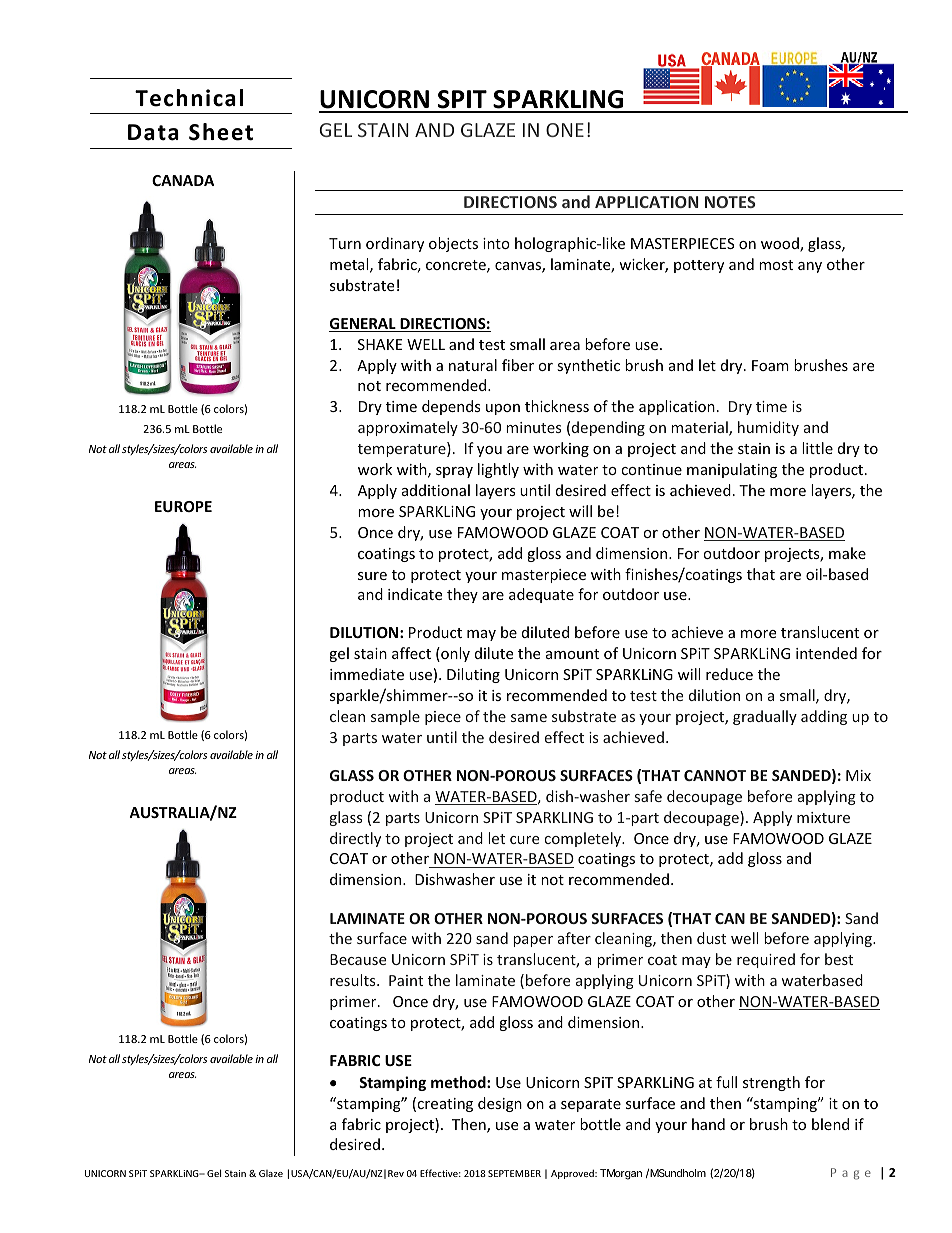 The width and height of the screenshot is (952, 1233). Describe the element at coordinates (363, 325) in the screenshot. I see `GENERAL` at that location.
